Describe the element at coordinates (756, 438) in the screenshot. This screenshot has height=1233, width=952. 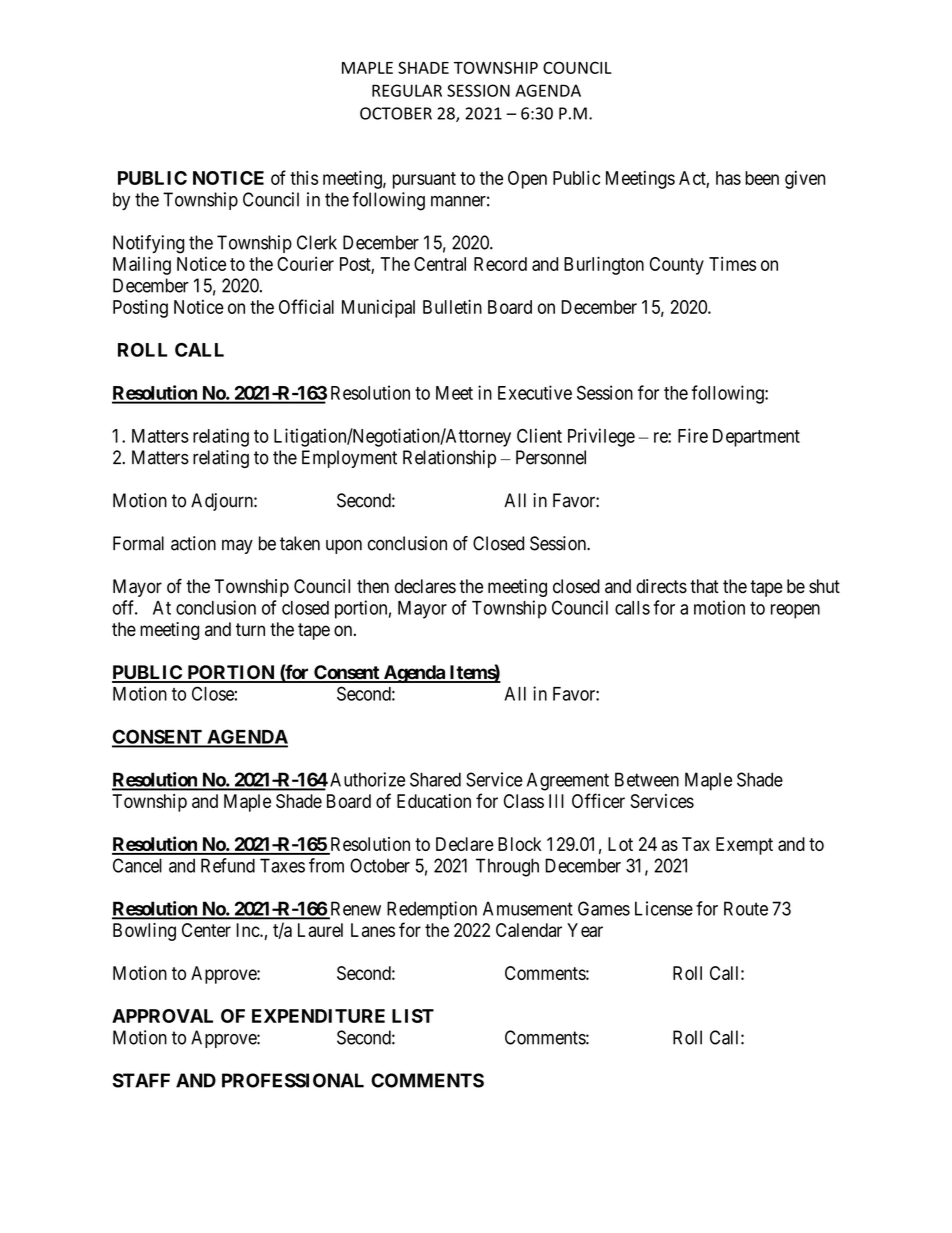
I see `Department` at that location.
